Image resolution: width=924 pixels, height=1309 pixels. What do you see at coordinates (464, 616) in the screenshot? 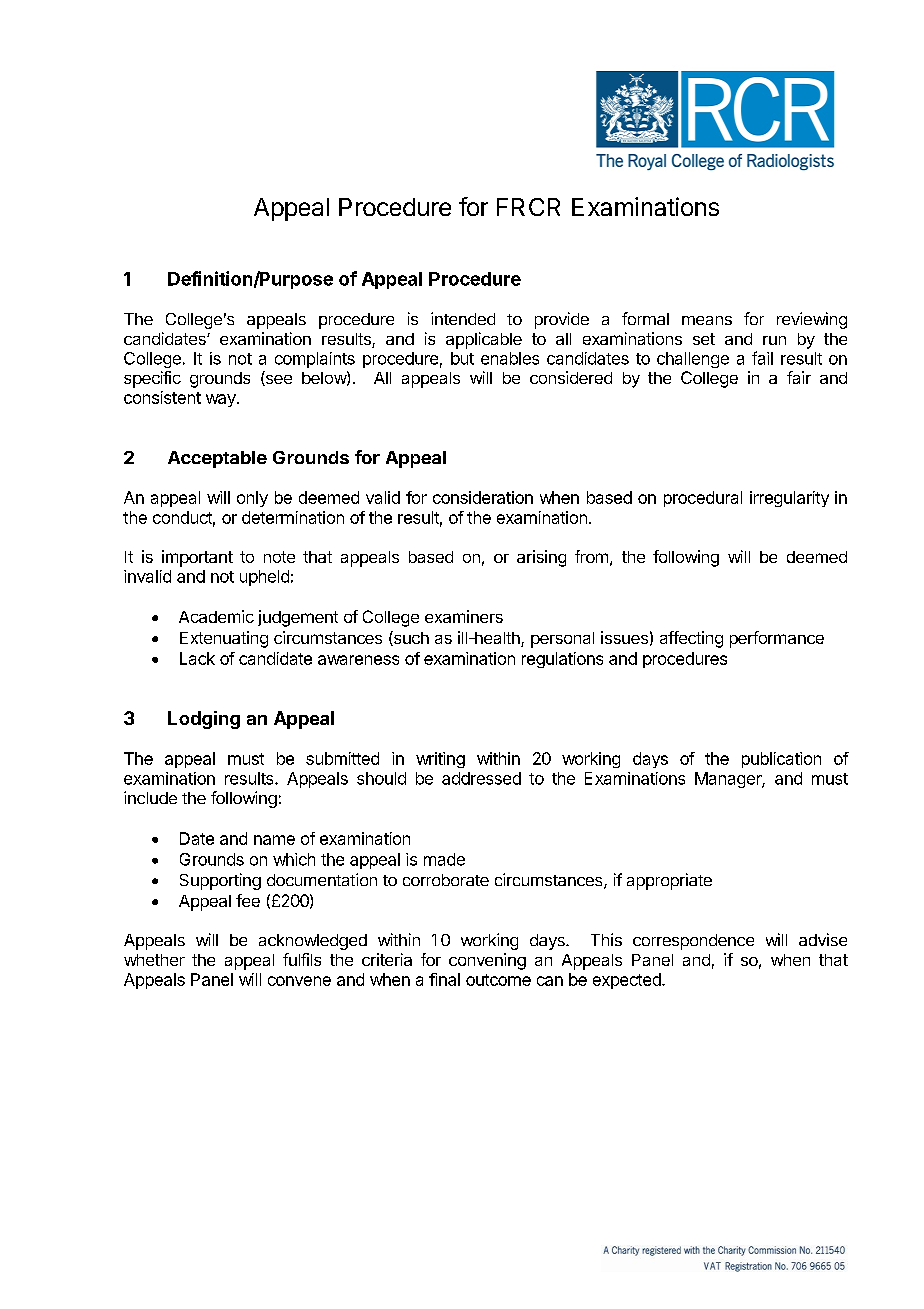
I see `examiners` at bounding box center [464, 616].
